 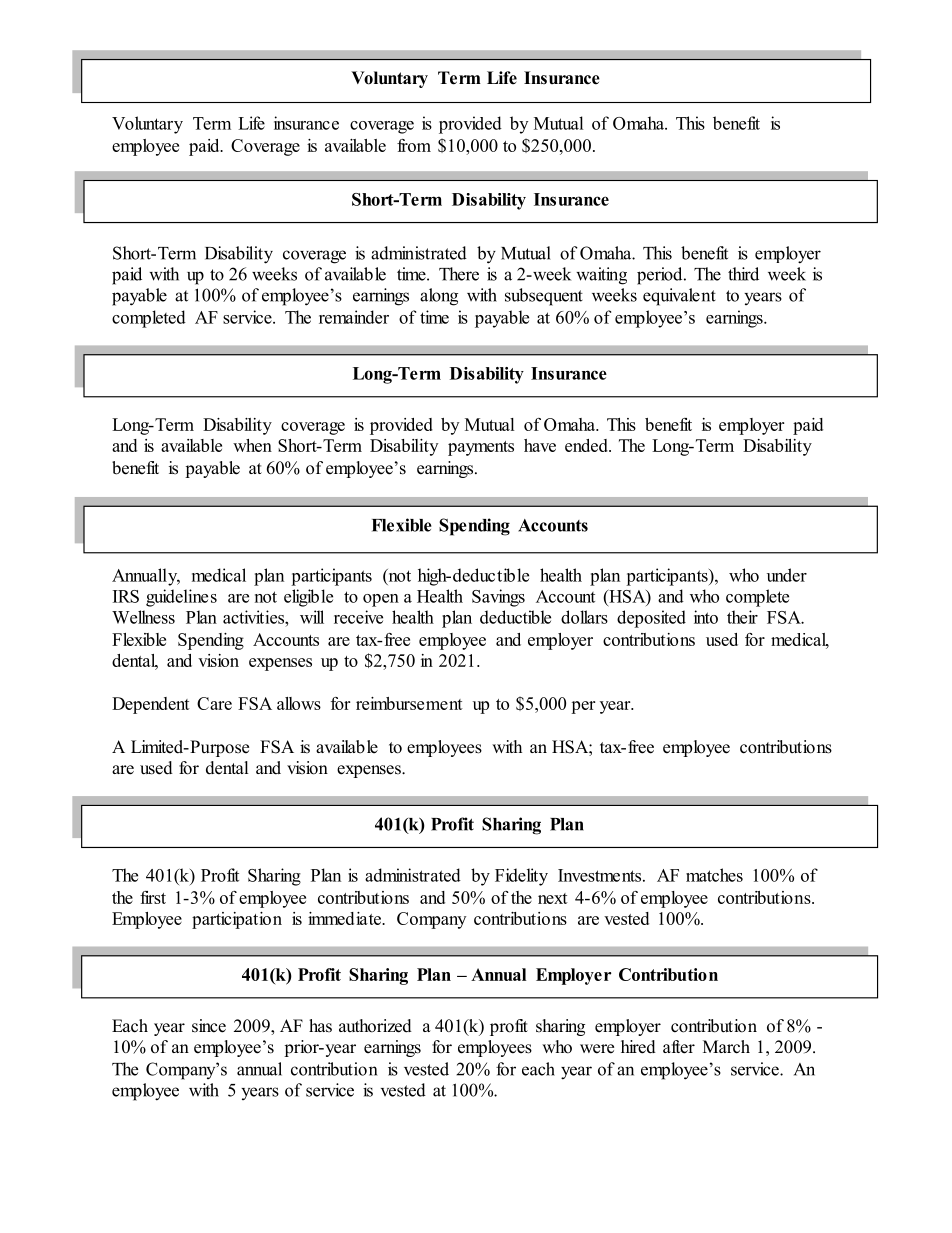 I want to click on There, so click(x=459, y=274).
